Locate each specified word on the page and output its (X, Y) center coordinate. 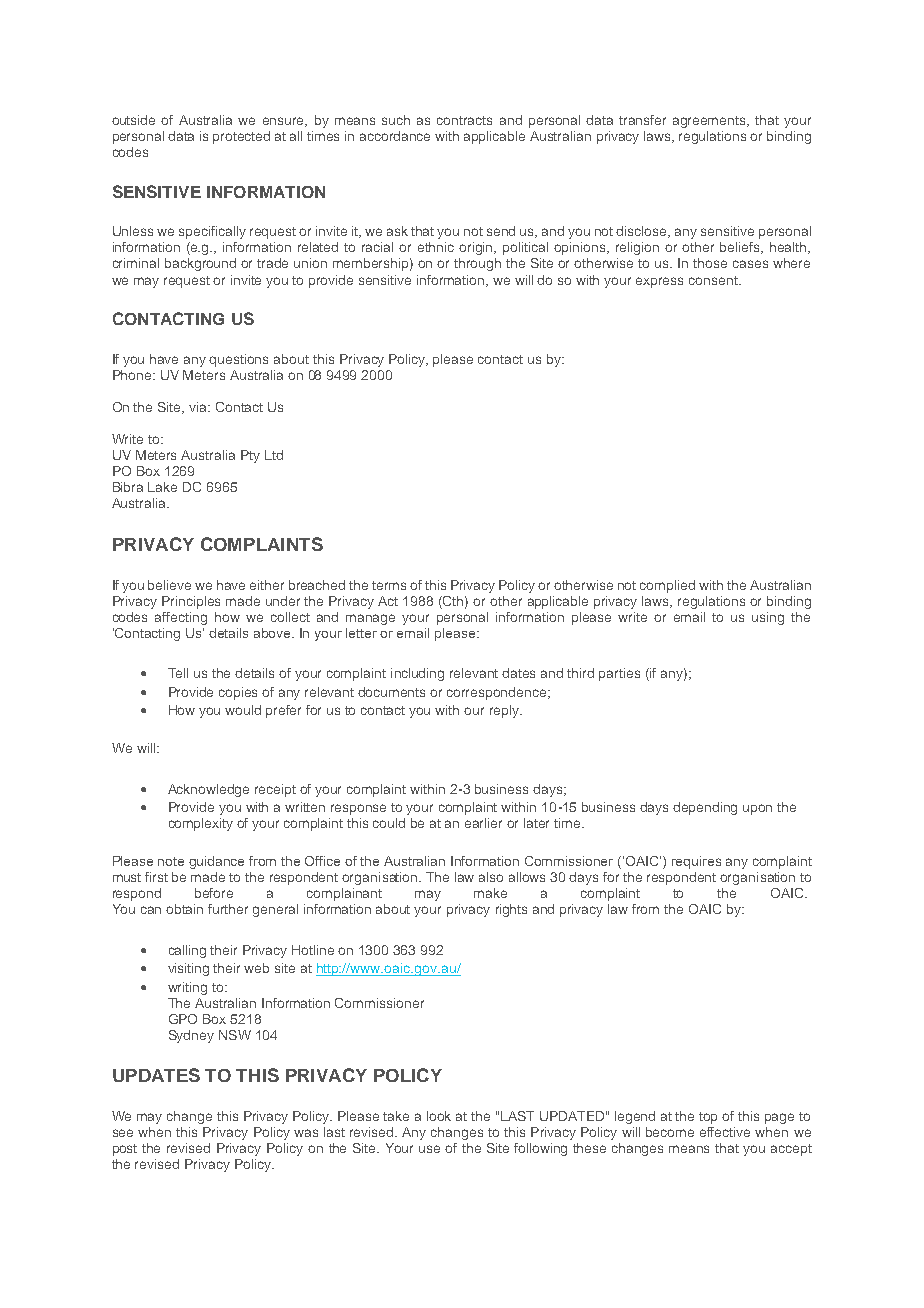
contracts (464, 120)
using (768, 618)
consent (714, 280)
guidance (216, 862)
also (491, 877)
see (123, 1133)
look (439, 1116)
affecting (181, 618)
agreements (710, 122)
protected (241, 137)
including (417, 674)
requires (696, 862)
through (477, 264)
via (199, 407)
